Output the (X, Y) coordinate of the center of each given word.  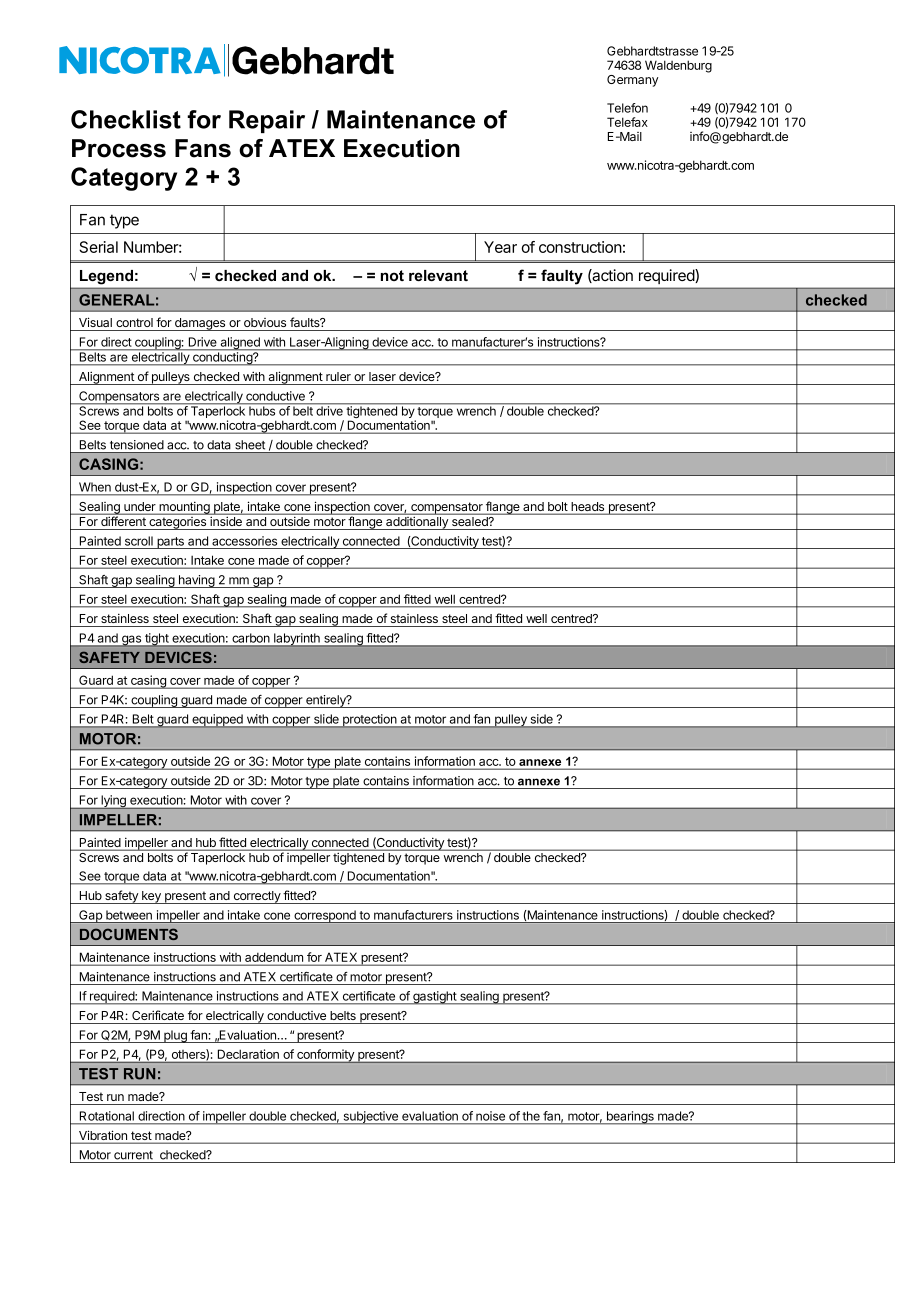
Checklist (126, 119)
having (196, 581)
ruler (338, 376)
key (151, 897)
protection (370, 721)
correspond (325, 917)
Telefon (627, 108)
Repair (267, 121)
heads (588, 508)
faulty (562, 277)
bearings (630, 1118)
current (133, 1155)
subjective (370, 1118)
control (134, 322)
